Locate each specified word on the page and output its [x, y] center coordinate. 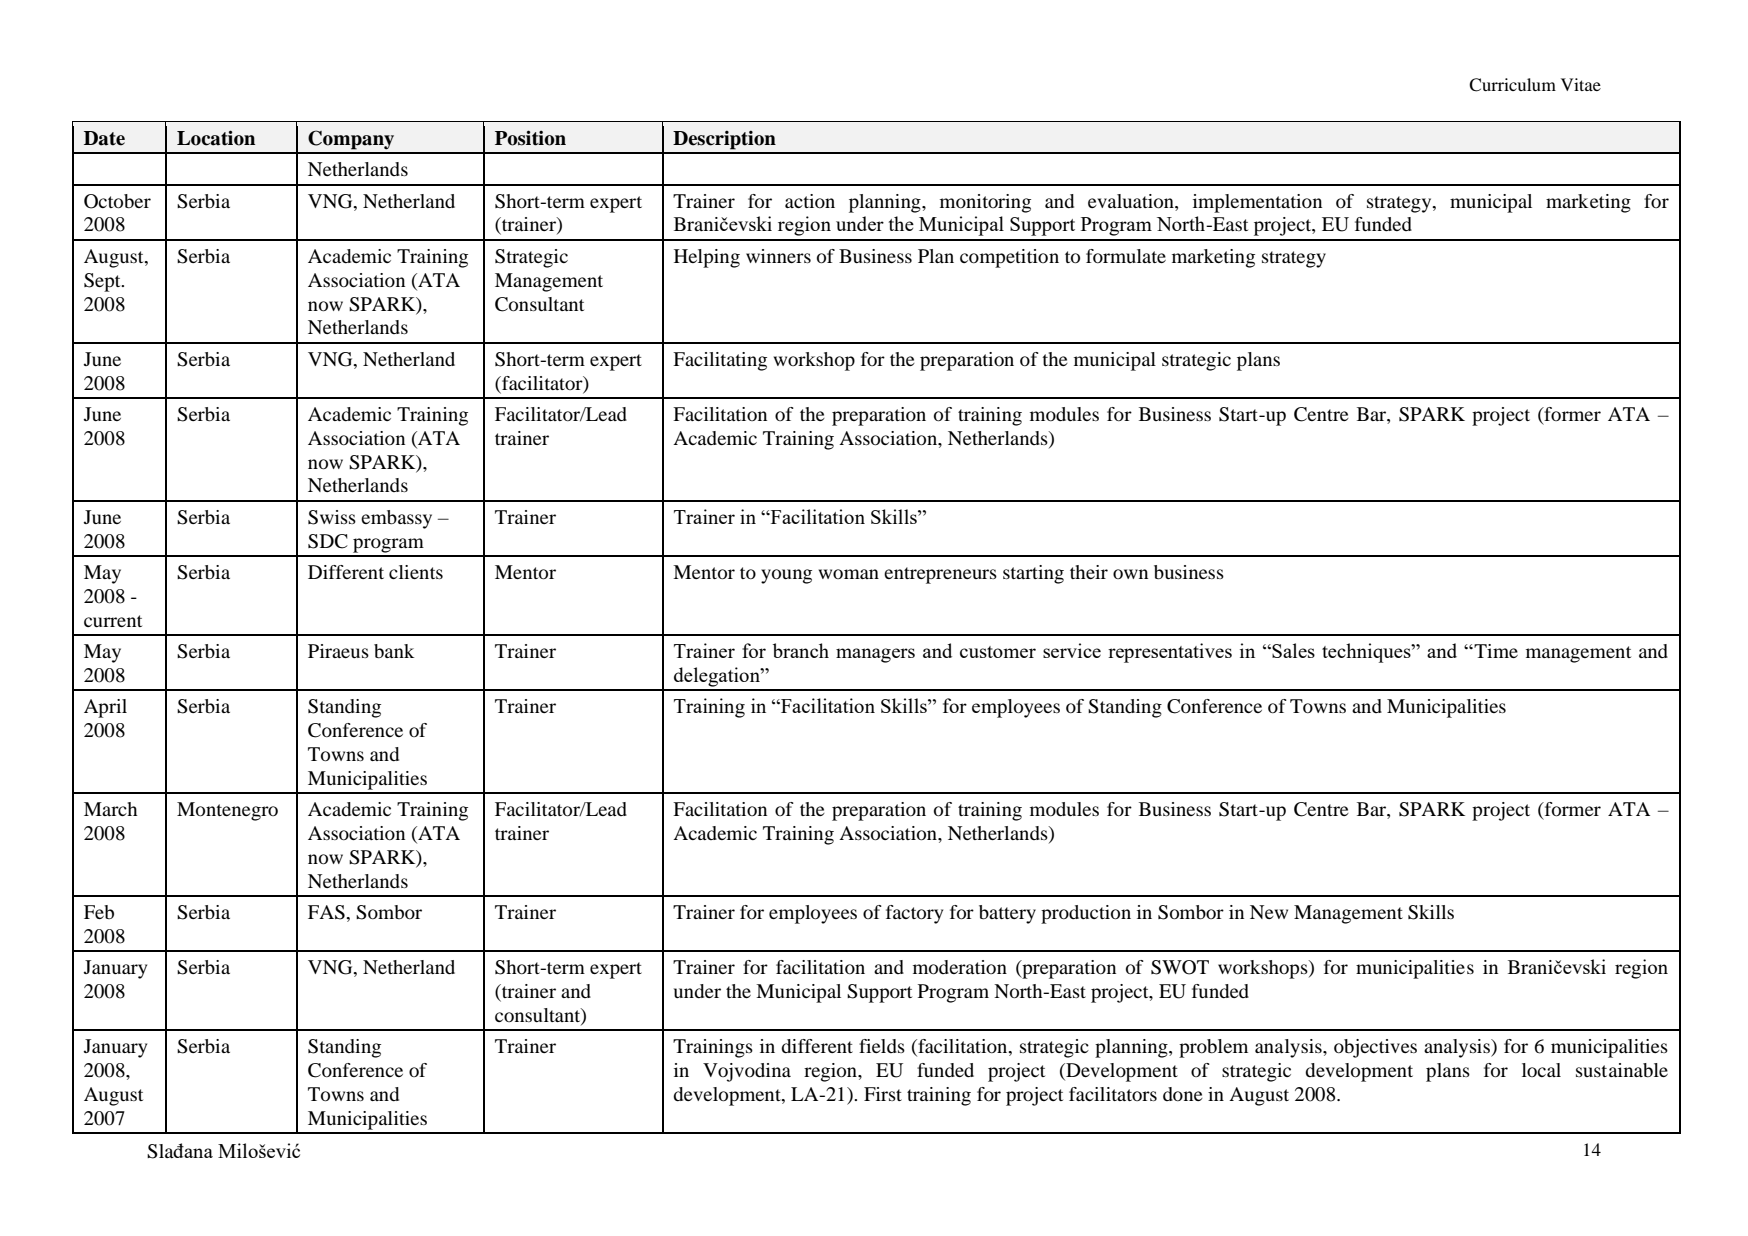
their [1089, 572]
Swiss [332, 517]
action [810, 201]
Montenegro [227, 811]
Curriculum [1512, 85]
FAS [327, 912]
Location [216, 138]
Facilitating [720, 361]
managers [875, 655]
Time [1496, 651]
